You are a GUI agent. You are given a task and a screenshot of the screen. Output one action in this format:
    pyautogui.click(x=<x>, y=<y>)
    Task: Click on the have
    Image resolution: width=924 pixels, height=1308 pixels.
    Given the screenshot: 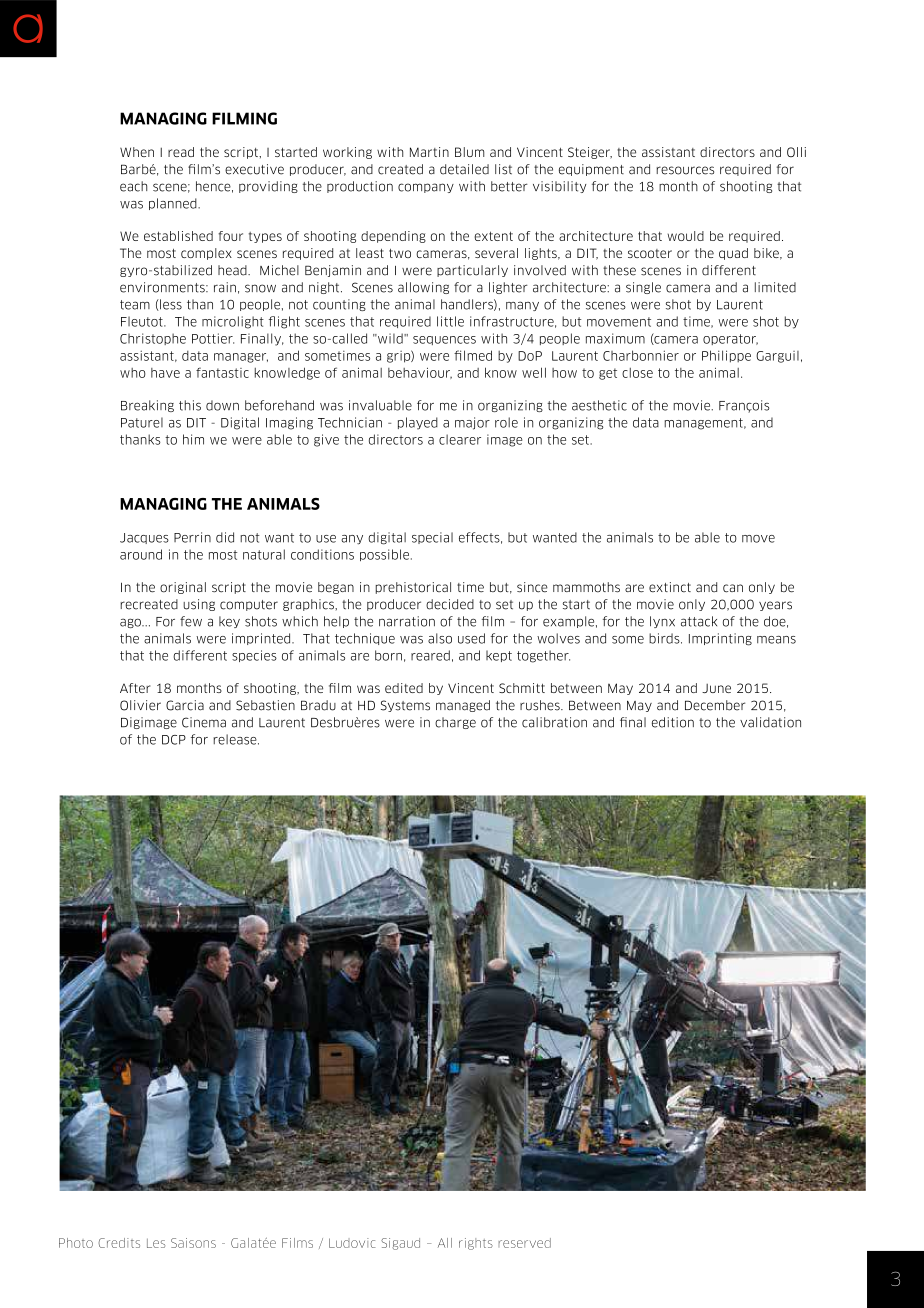 What is the action you would take?
    pyautogui.click(x=165, y=373)
